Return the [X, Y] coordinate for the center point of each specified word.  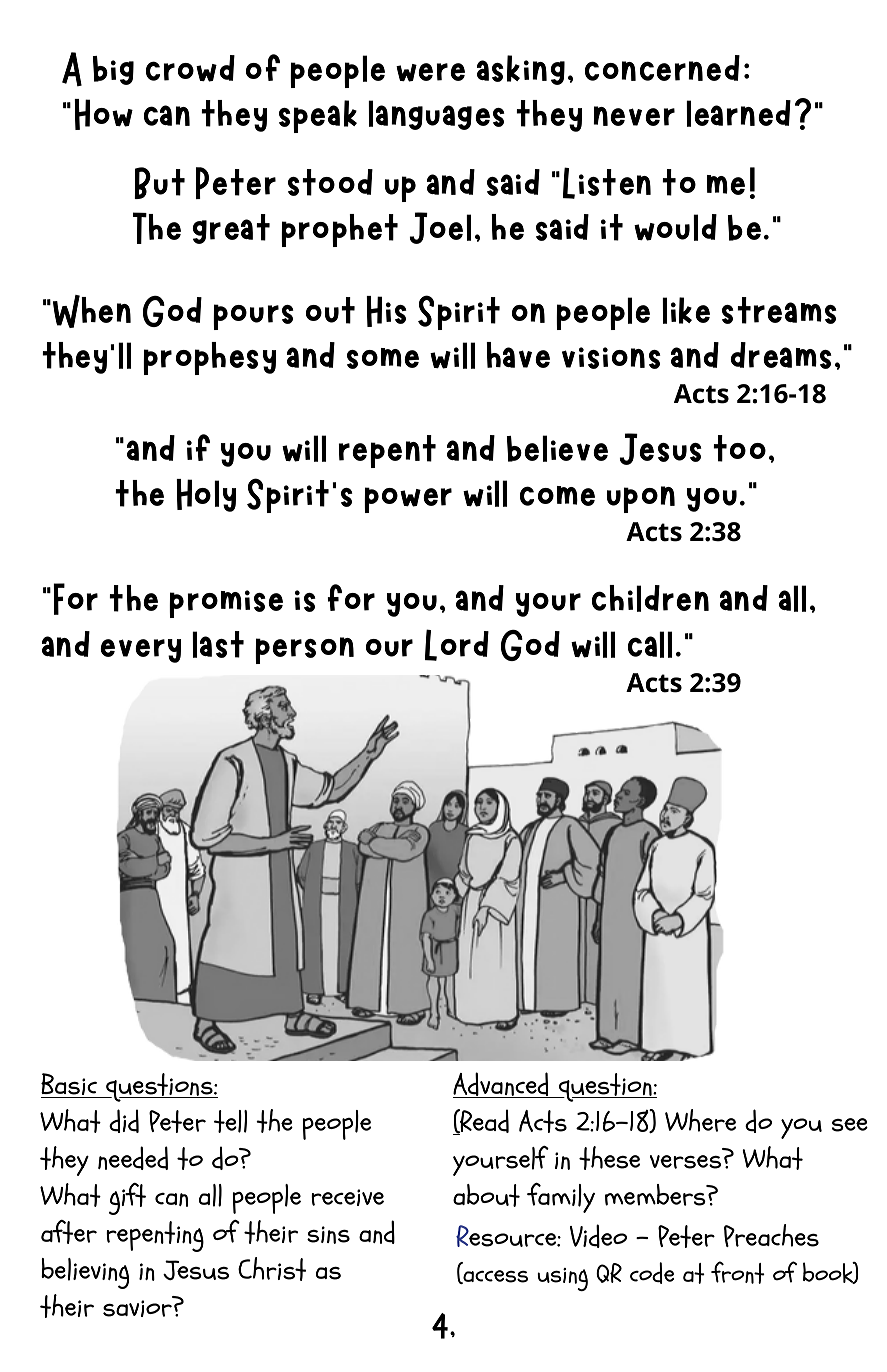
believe [557, 448]
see [850, 1125]
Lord [457, 645]
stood [330, 182]
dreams [781, 355]
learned [738, 113]
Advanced [502, 1085]
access [494, 1277]
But [159, 183]
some [383, 358]
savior [137, 1308]
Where [700, 1120]
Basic [70, 1085]
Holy [206, 495]
